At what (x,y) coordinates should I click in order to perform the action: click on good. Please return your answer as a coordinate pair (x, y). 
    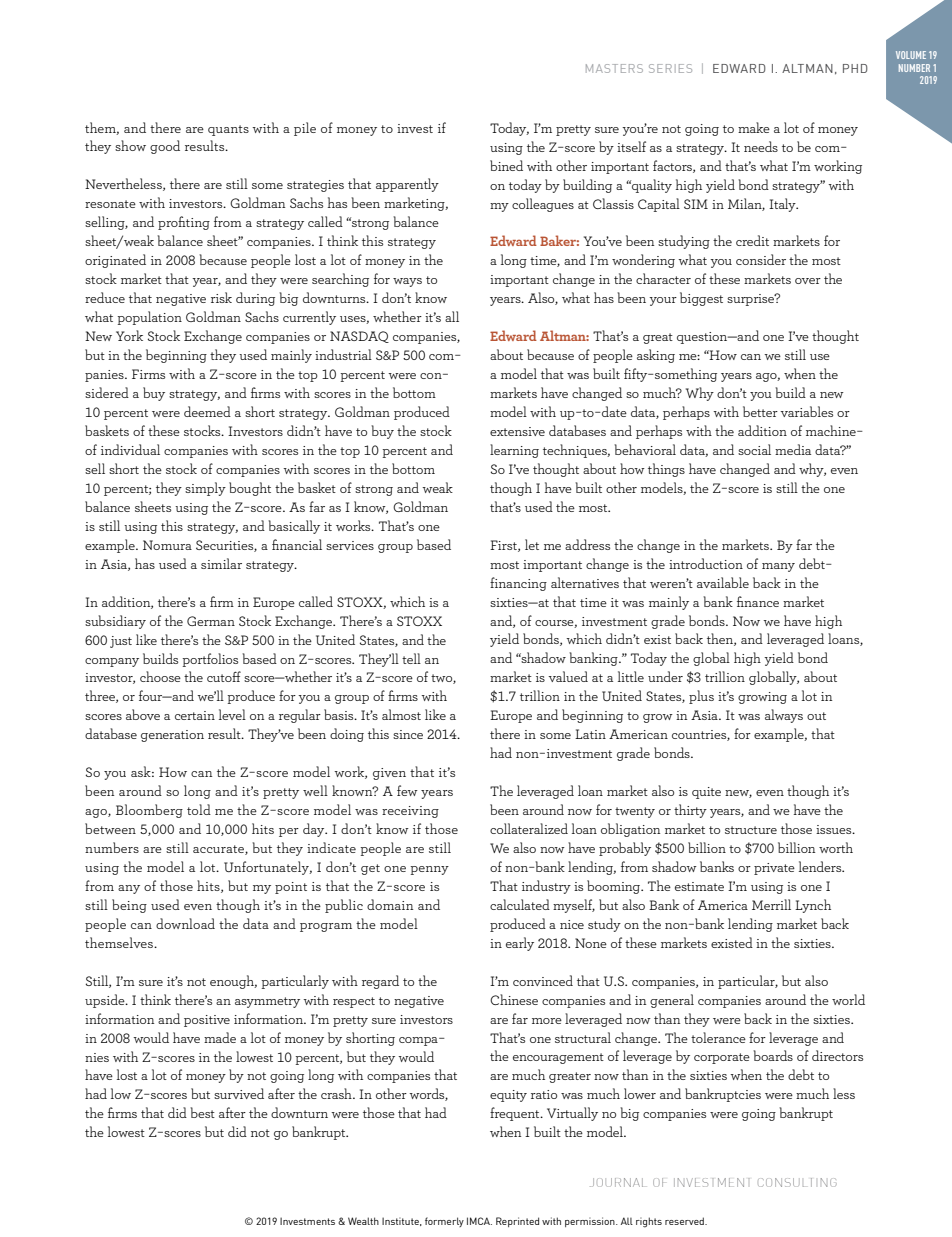
    Looking at the image, I should click on (165, 147).
